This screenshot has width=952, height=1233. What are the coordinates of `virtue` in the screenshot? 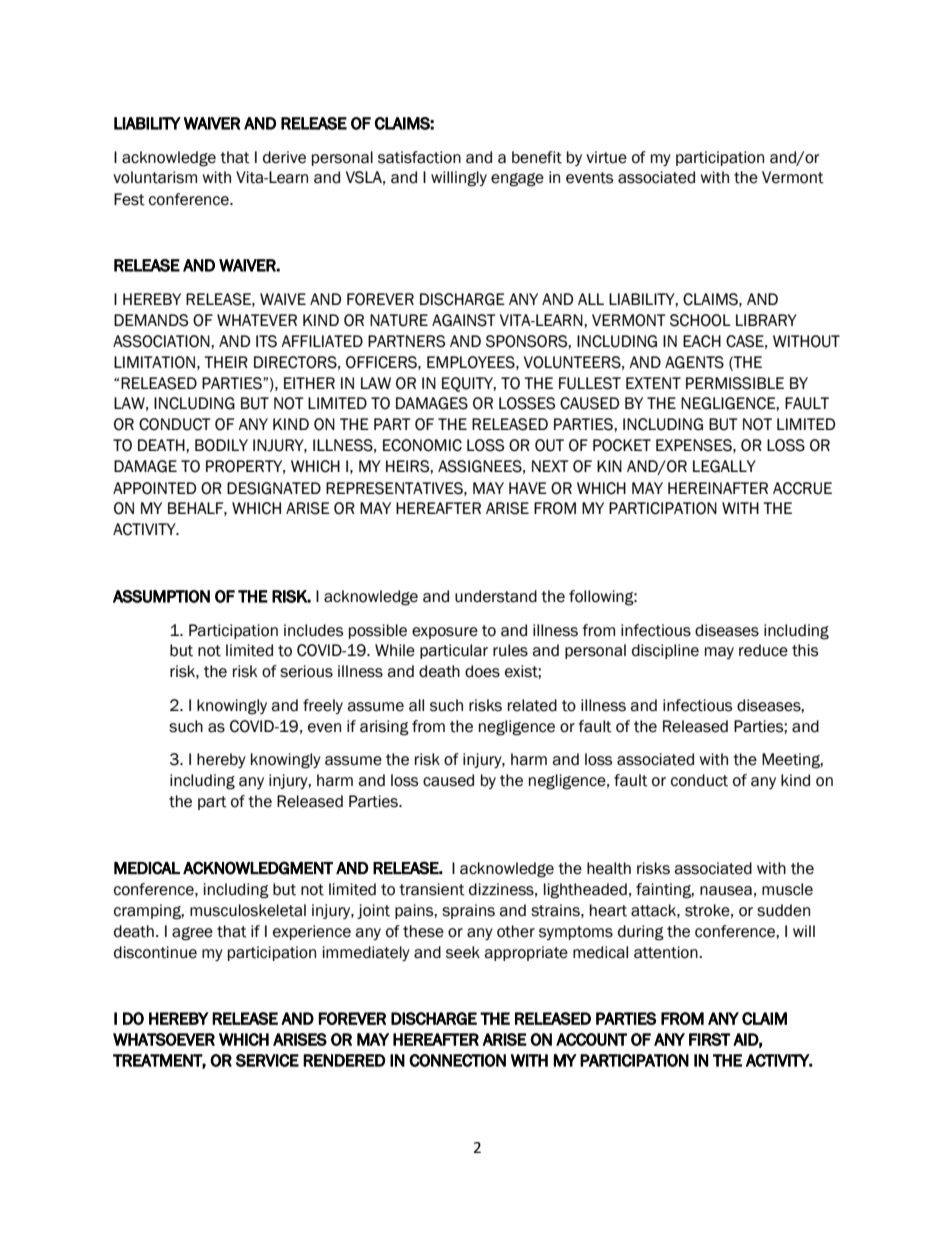 It's located at (606, 157).
